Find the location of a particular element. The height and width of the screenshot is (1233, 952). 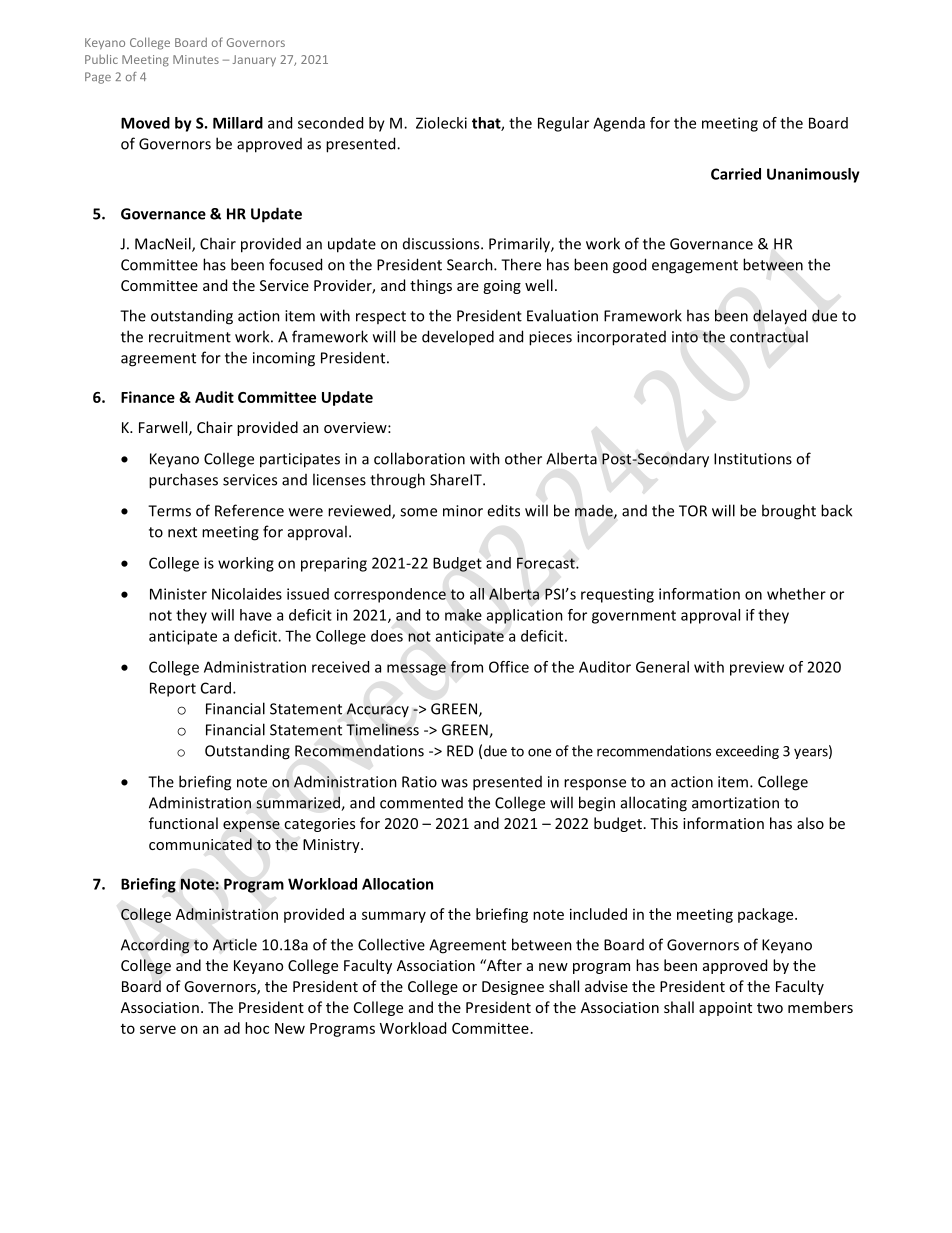

Institutions is located at coordinates (753, 459).
